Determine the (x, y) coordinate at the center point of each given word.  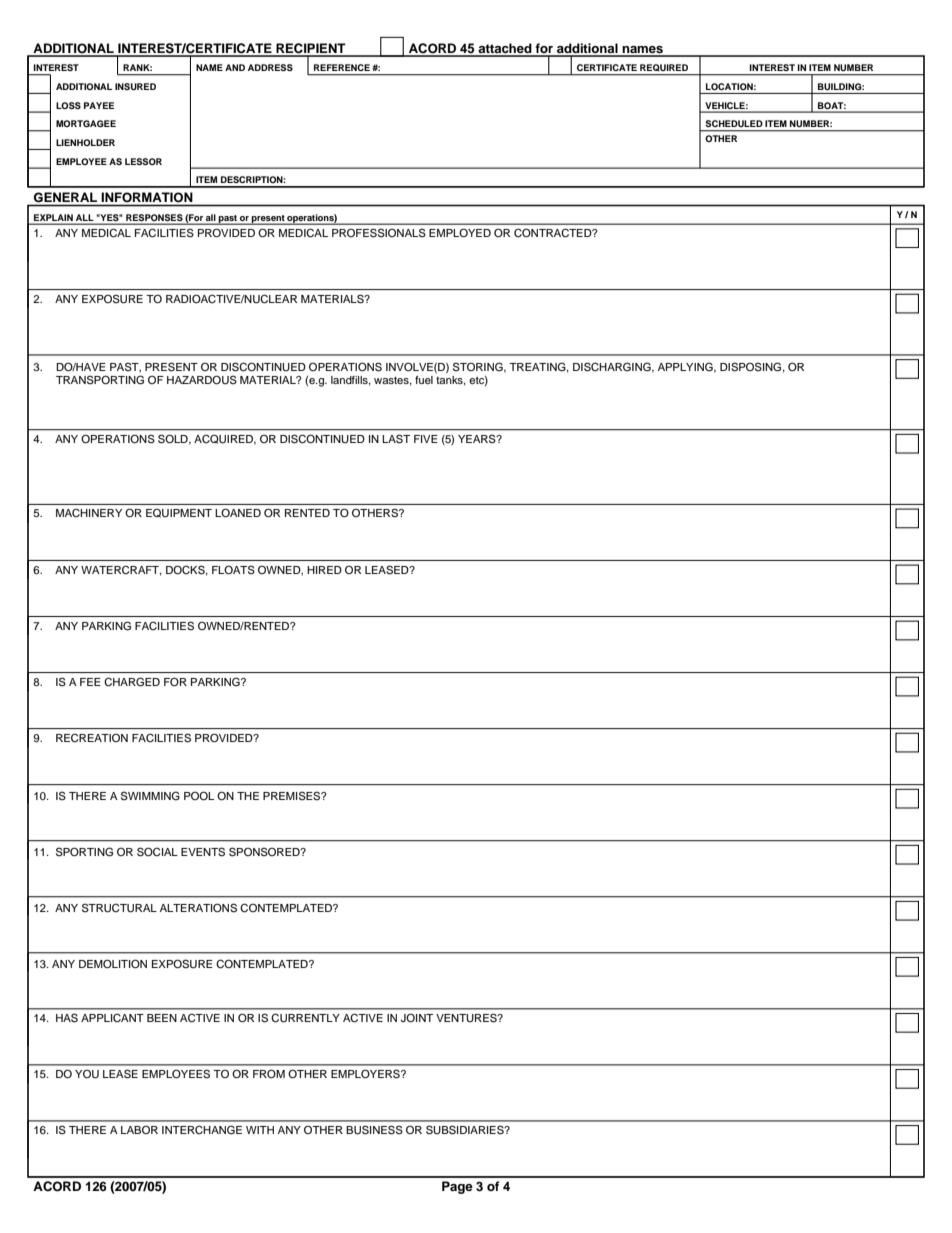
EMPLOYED (460, 233)
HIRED (324, 570)
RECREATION (92, 738)
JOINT (417, 1018)
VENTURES (467, 1018)
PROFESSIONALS (379, 233)
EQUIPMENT (179, 513)
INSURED (135, 86)
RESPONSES (154, 217)
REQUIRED (664, 67)
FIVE (426, 439)
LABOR (139, 1130)
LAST (396, 439)
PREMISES (293, 796)
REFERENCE (342, 67)
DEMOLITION (113, 963)
